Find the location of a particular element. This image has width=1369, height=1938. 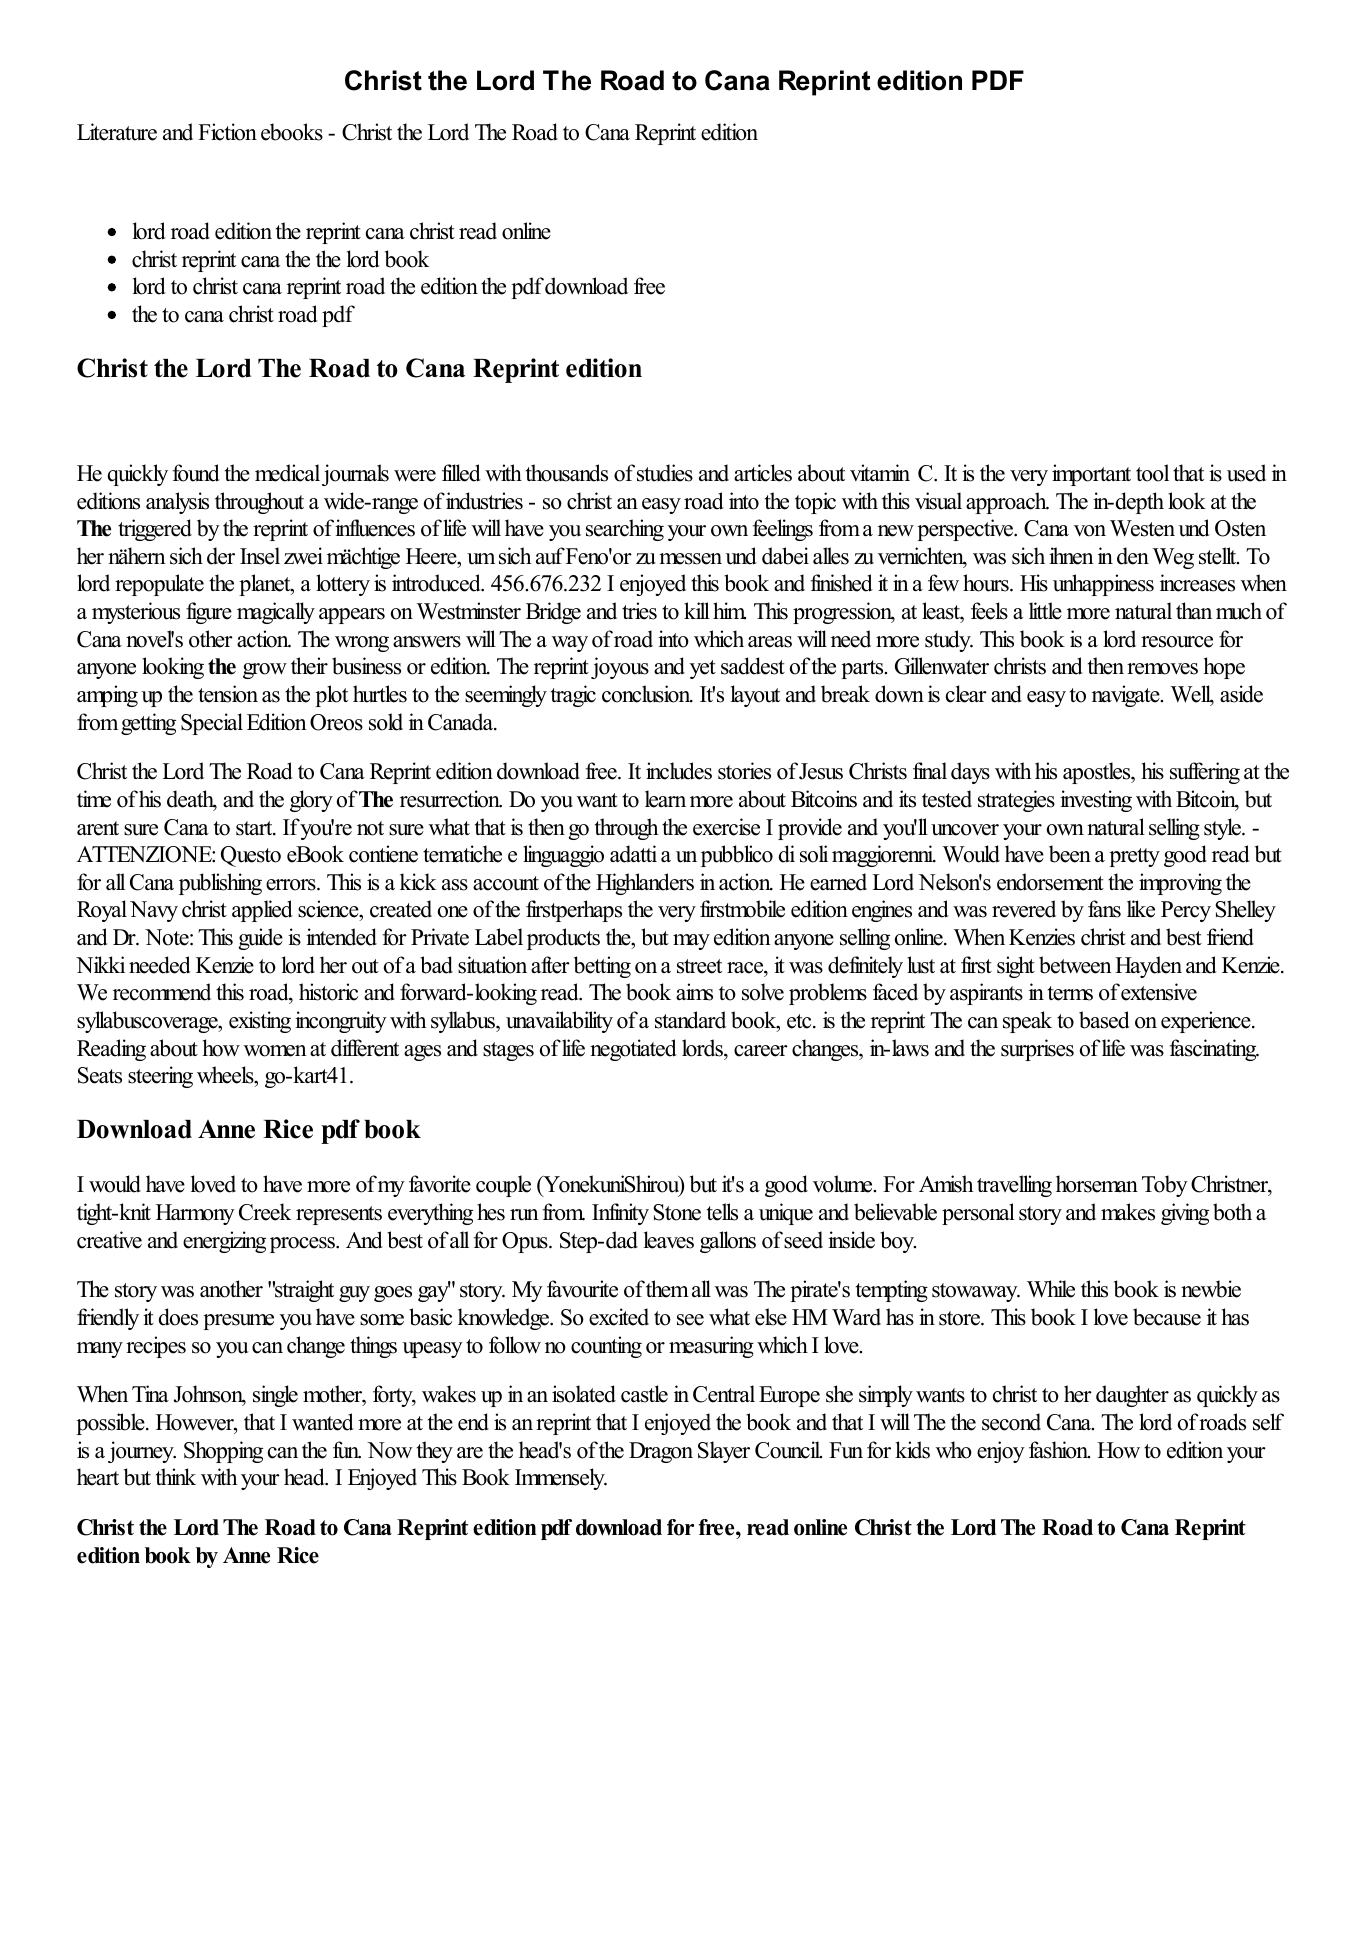

Fiction is located at coordinates (227, 132).
